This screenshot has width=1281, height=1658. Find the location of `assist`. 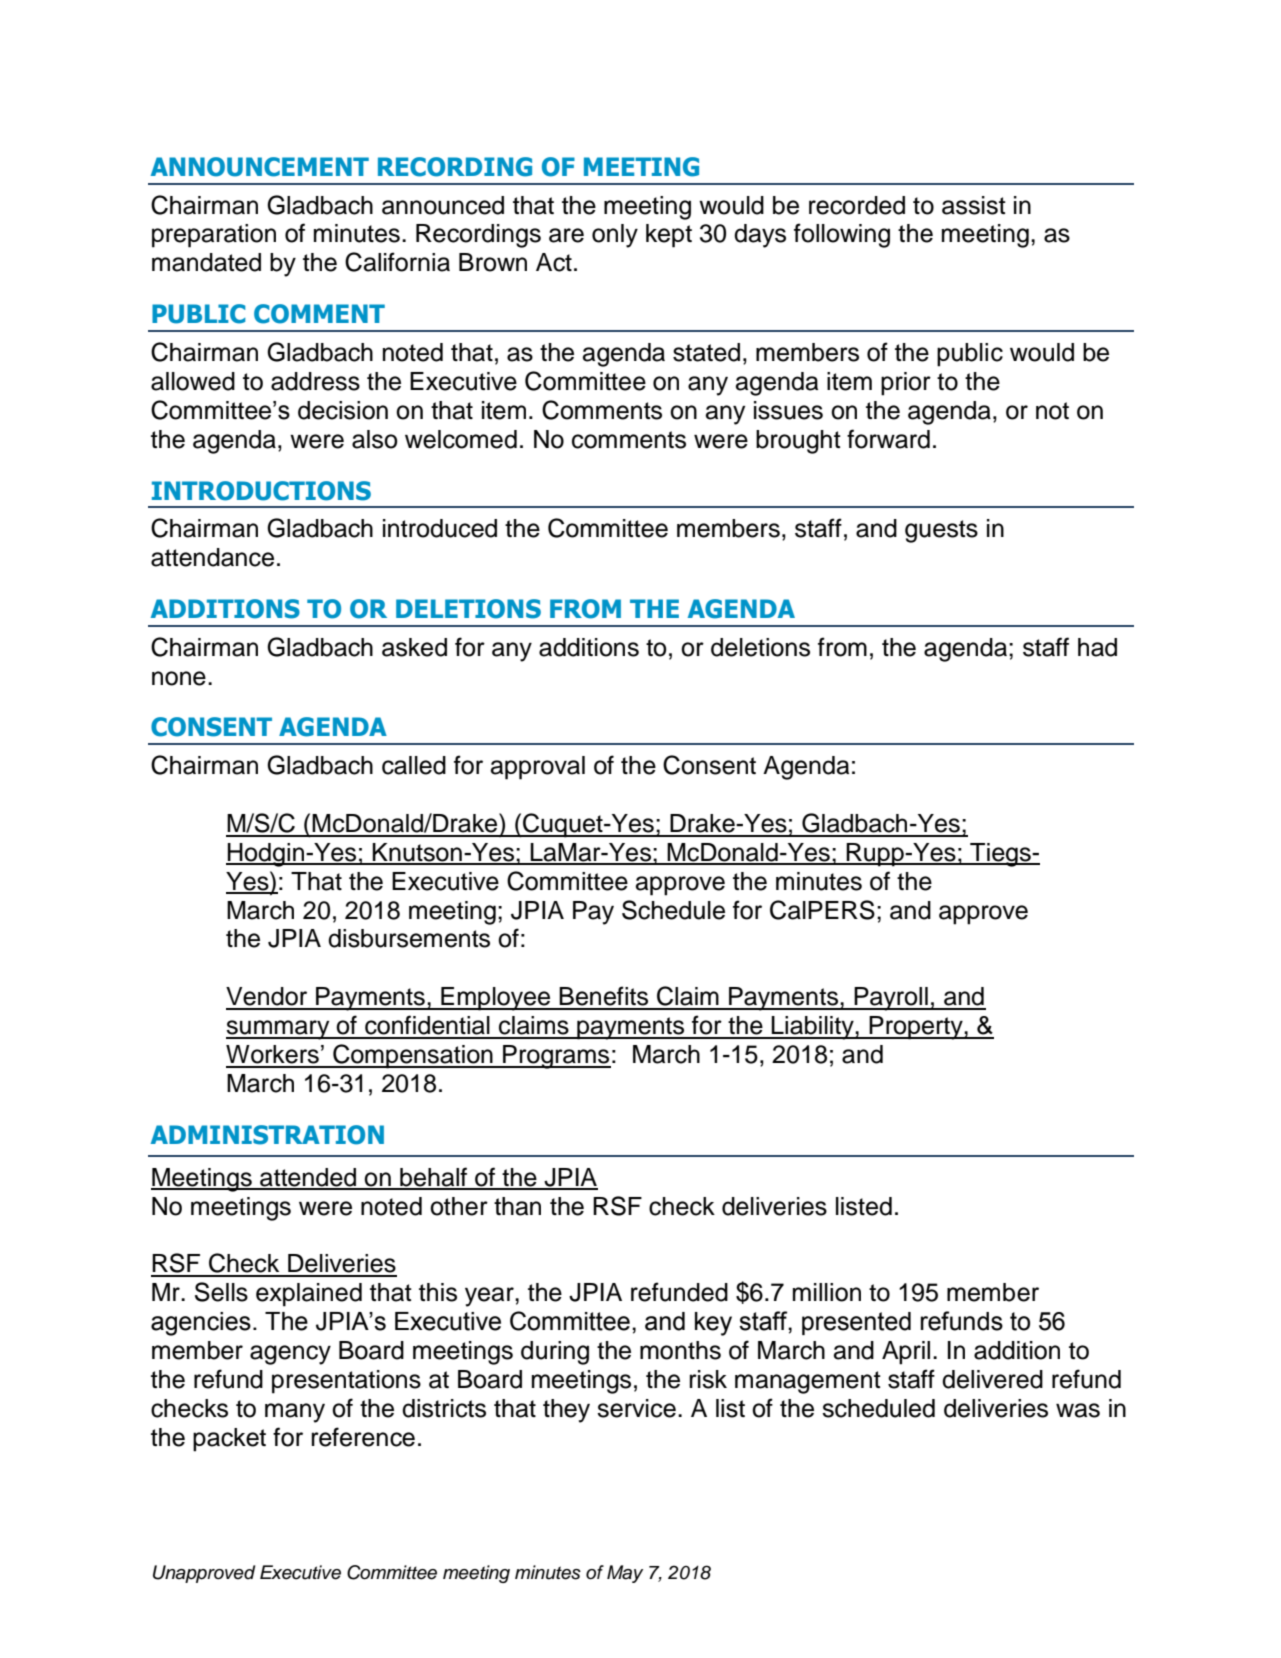

assist is located at coordinates (974, 205).
